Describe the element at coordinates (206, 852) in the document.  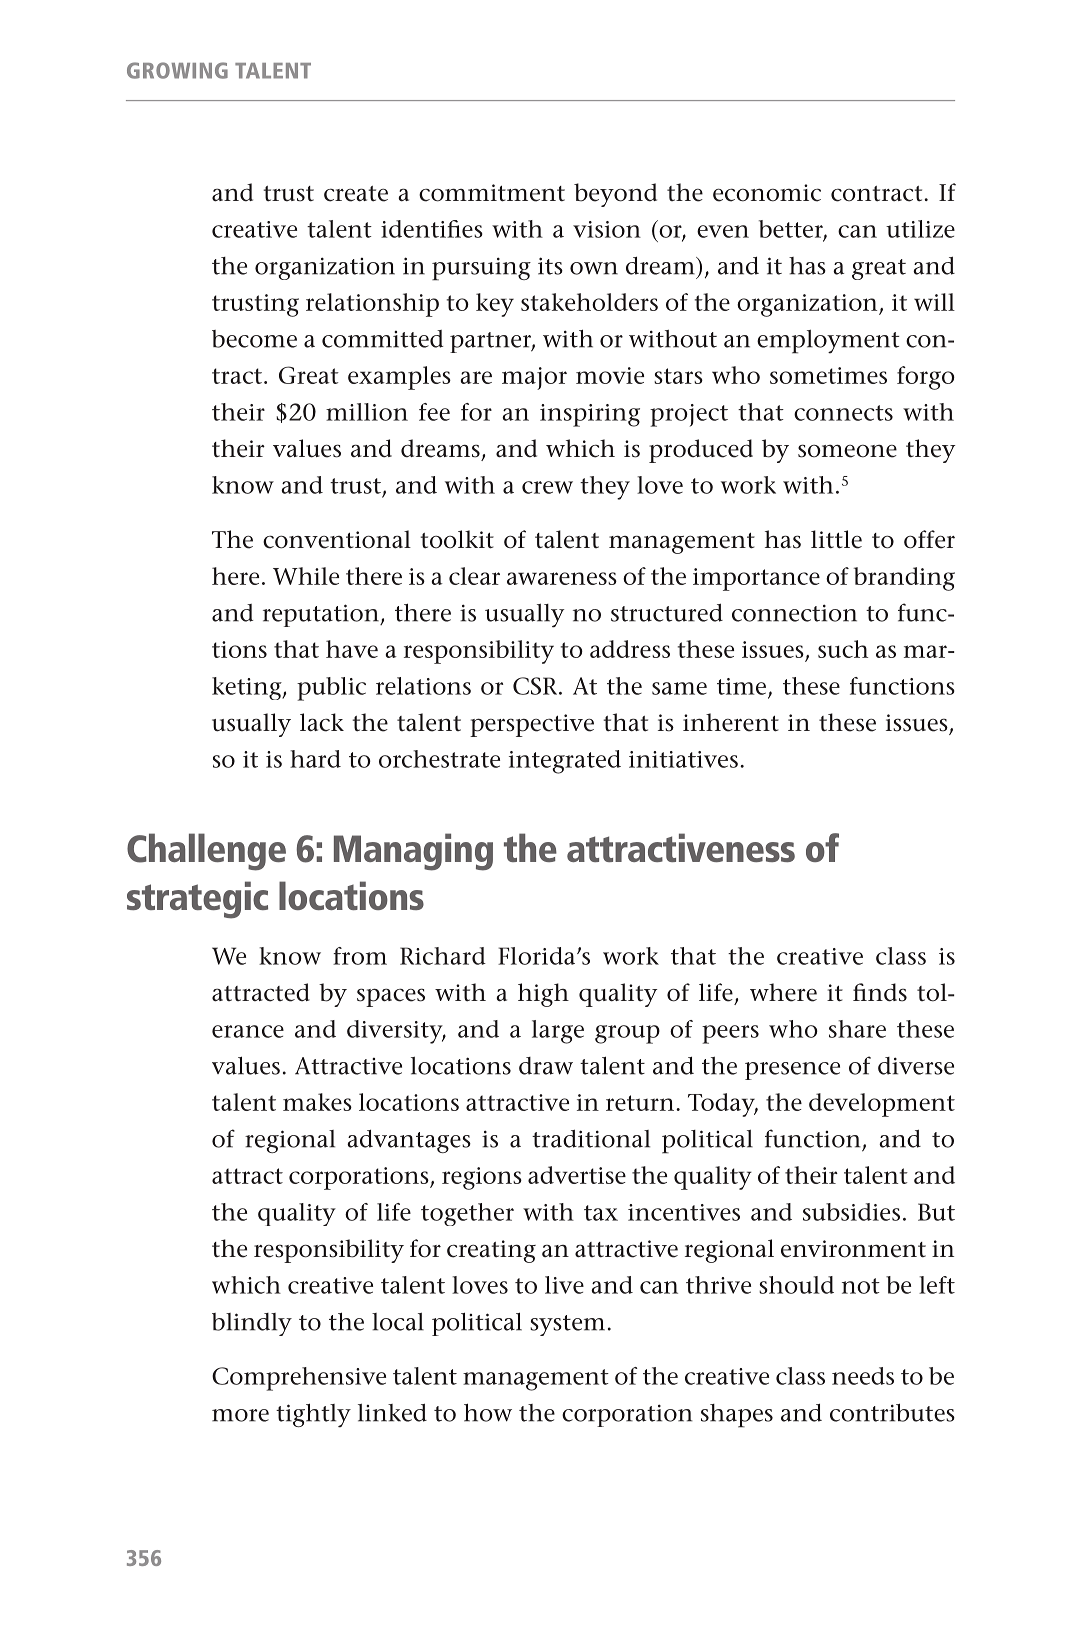
I see `Challenge` at that location.
